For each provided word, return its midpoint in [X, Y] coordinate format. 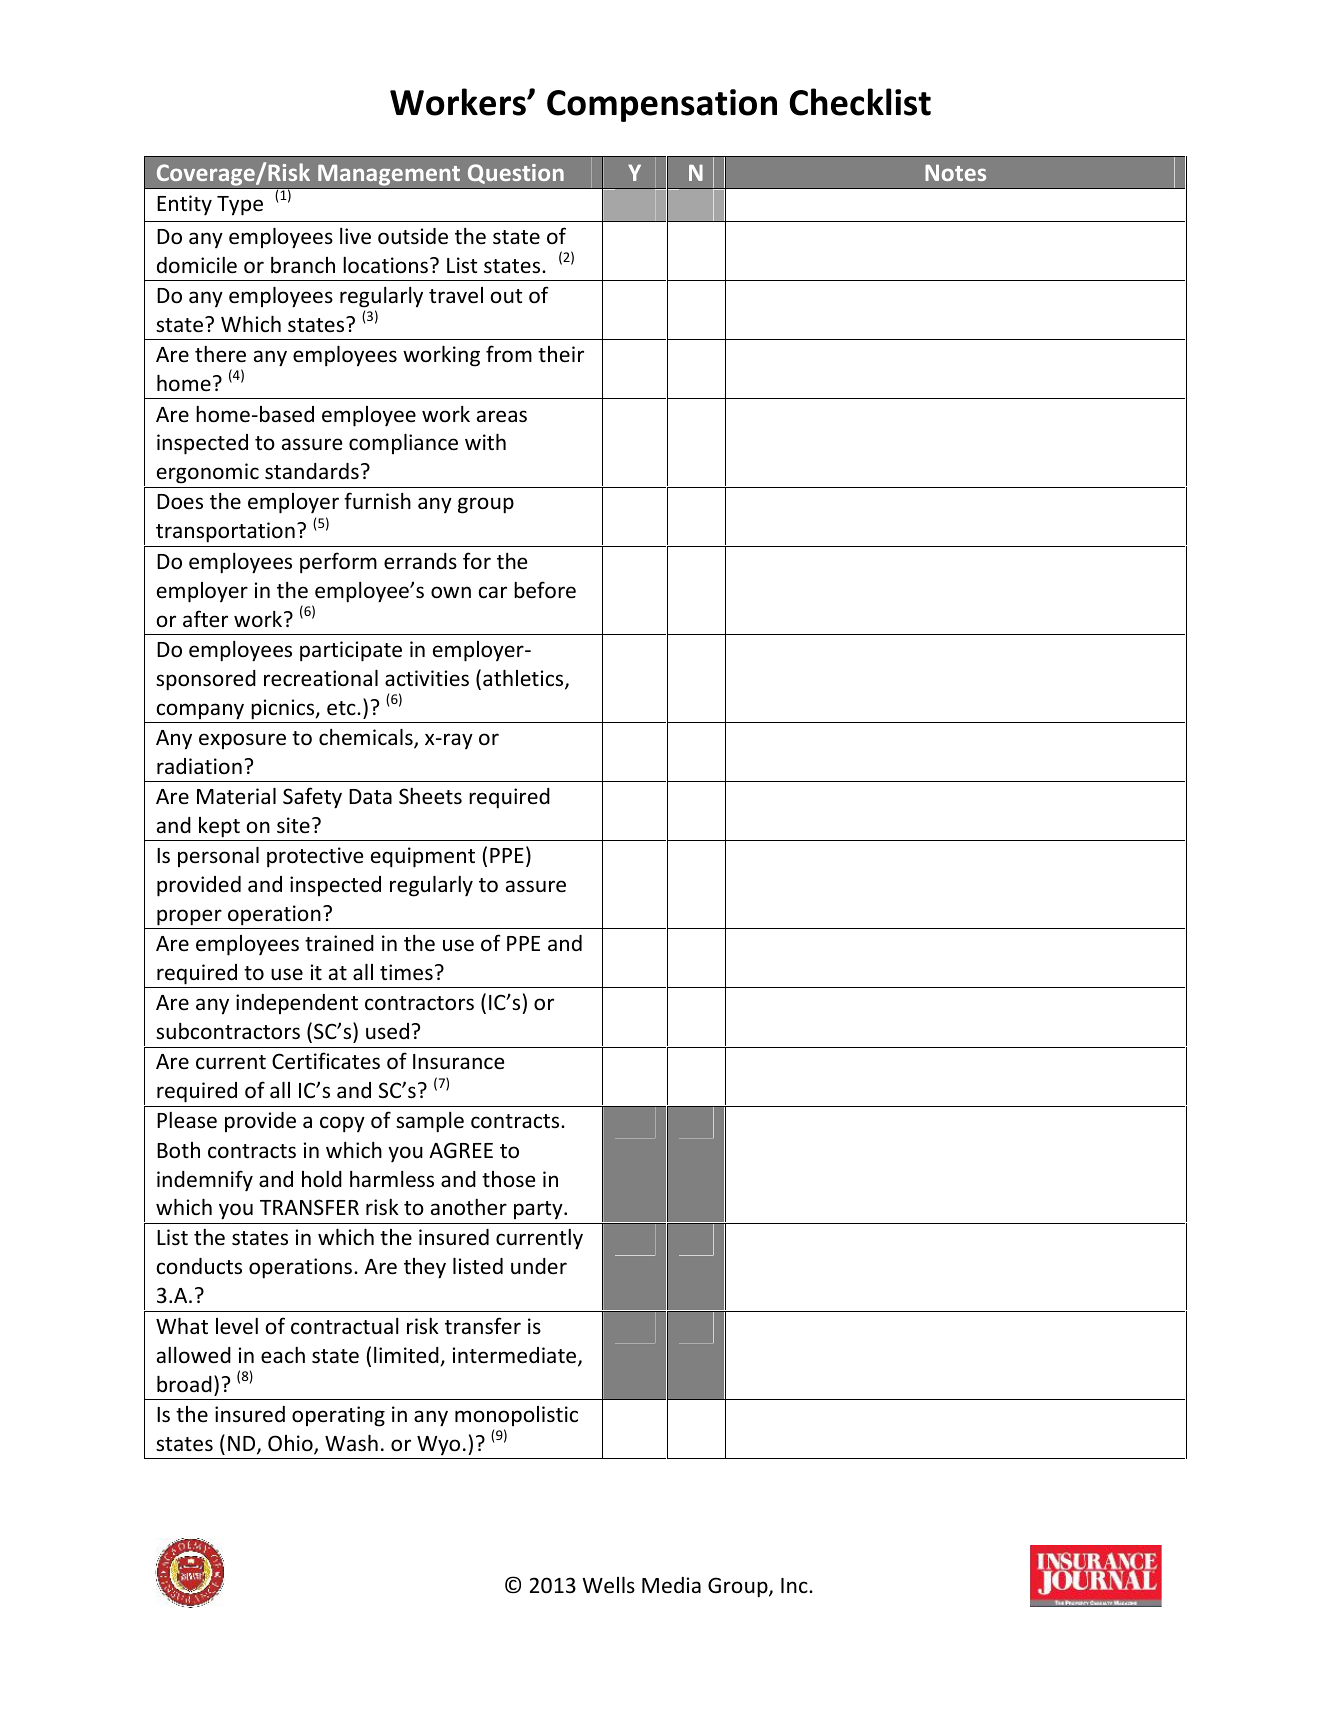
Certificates [326, 1061]
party [539, 1210]
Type [240, 206]
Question [516, 174]
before [545, 590]
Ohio [291, 1444]
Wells [608, 1585]
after [205, 619]
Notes [955, 172]
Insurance [458, 1062]
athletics [524, 679]
